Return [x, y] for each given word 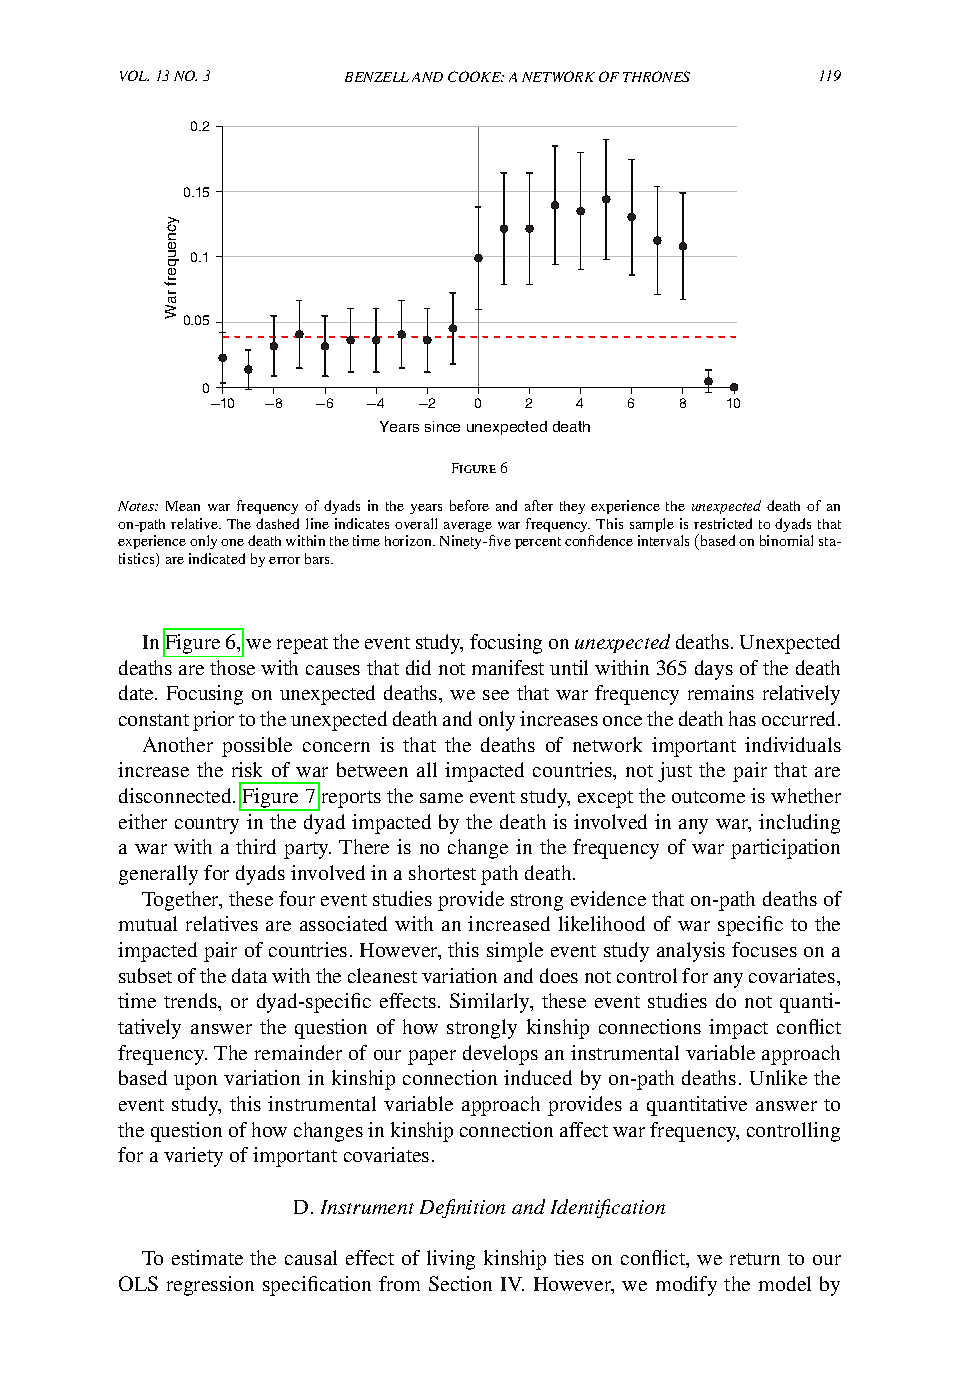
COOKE [476, 76]
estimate [207, 1257]
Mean [183, 506]
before [469, 505]
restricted [723, 523]
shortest [442, 872]
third [256, 846]
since [442, 426]
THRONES [656, 76]
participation [785, 849]
